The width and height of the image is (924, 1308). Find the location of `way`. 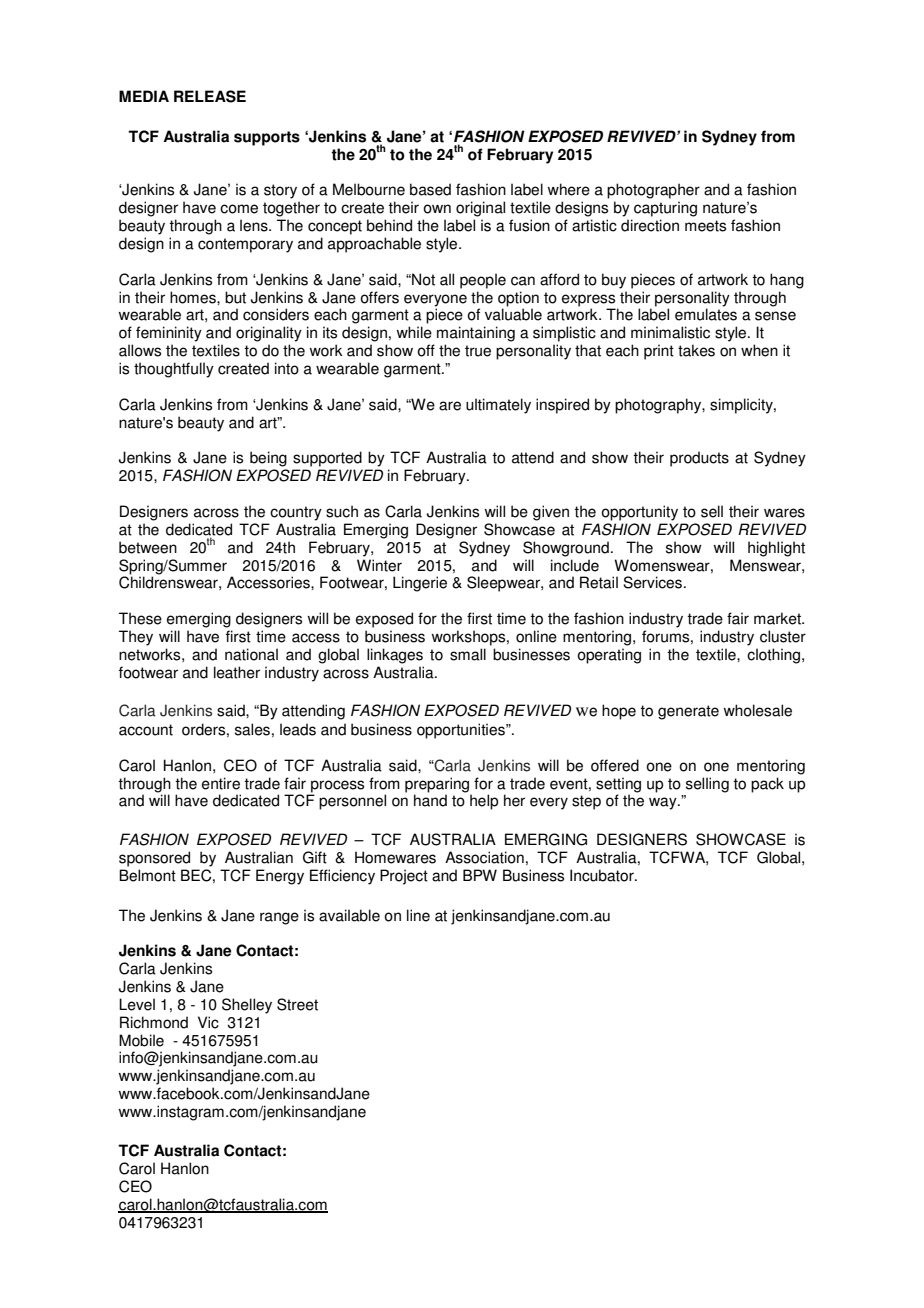

way is located at coordinates (664, 803).
